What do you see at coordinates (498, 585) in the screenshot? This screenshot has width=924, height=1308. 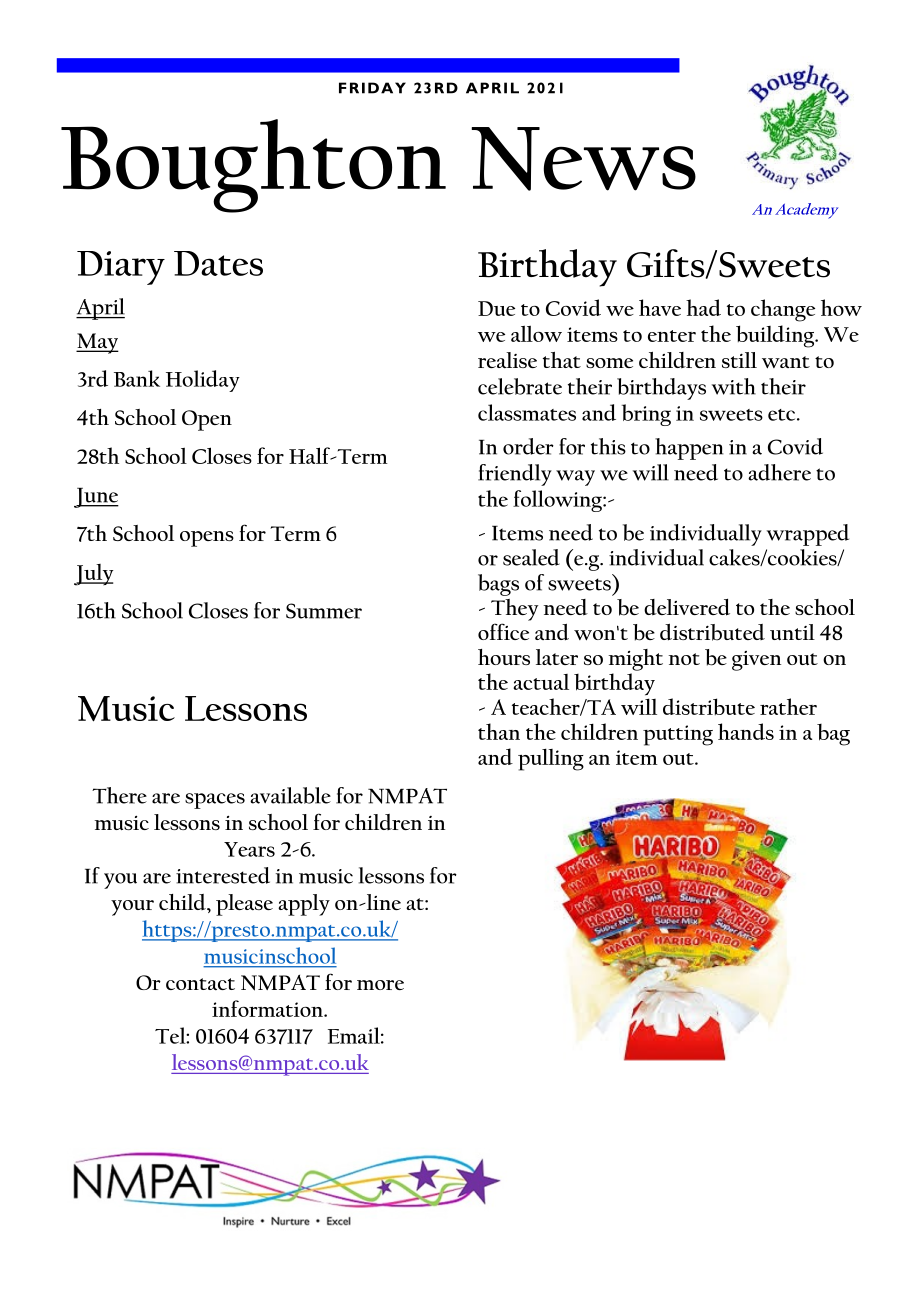 I see `bags` at bounding box center [498, 585].
